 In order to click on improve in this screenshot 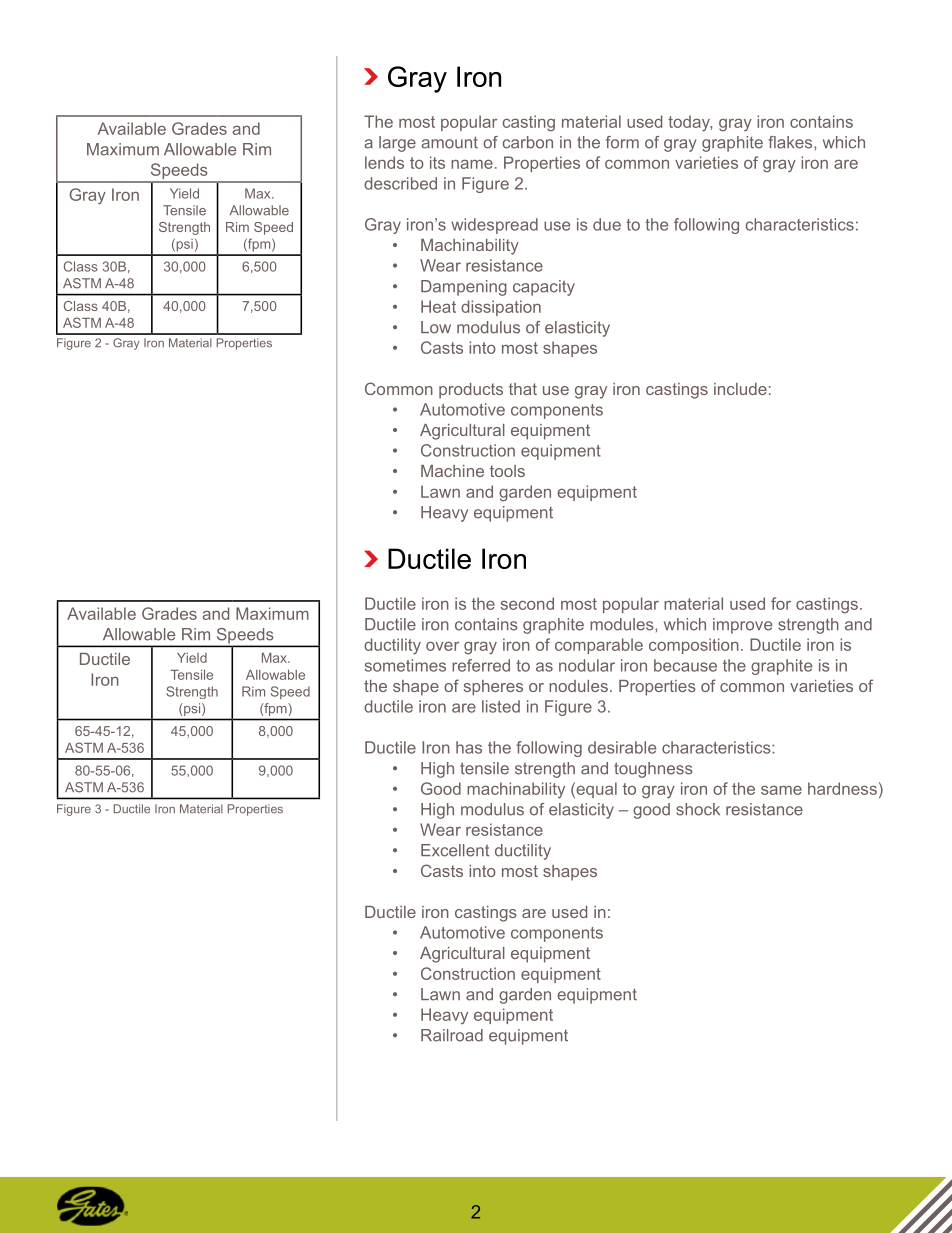, I will do `click(742, 626)`.
